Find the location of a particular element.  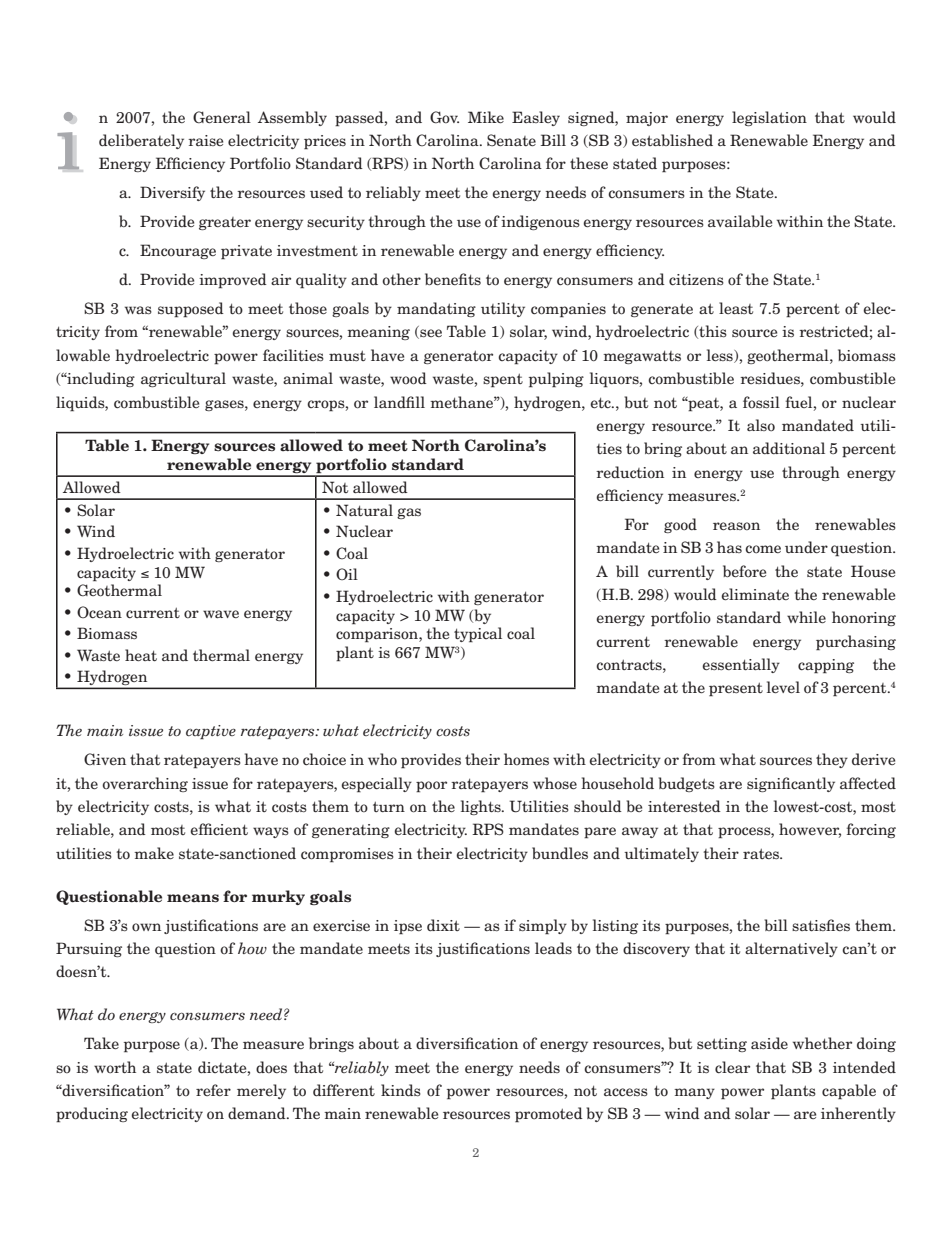

means is located at coordinates (193, 898).
